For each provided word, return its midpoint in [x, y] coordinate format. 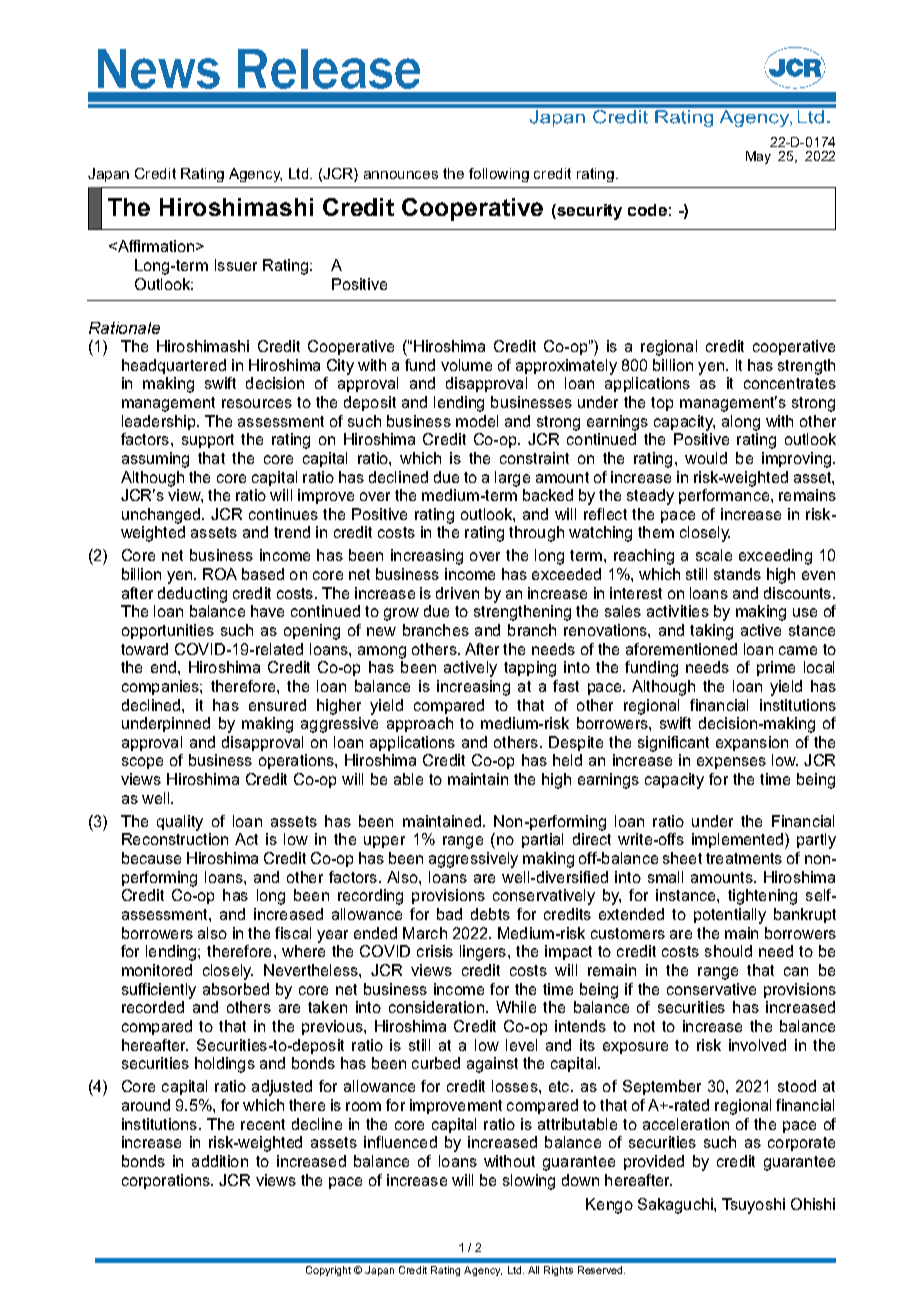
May [758, 157]
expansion [752, 743]
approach [420, 724]
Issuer [236, 265]
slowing [529, 1182]
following [499, 175]
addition [220, 1161]
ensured [277, 705]
